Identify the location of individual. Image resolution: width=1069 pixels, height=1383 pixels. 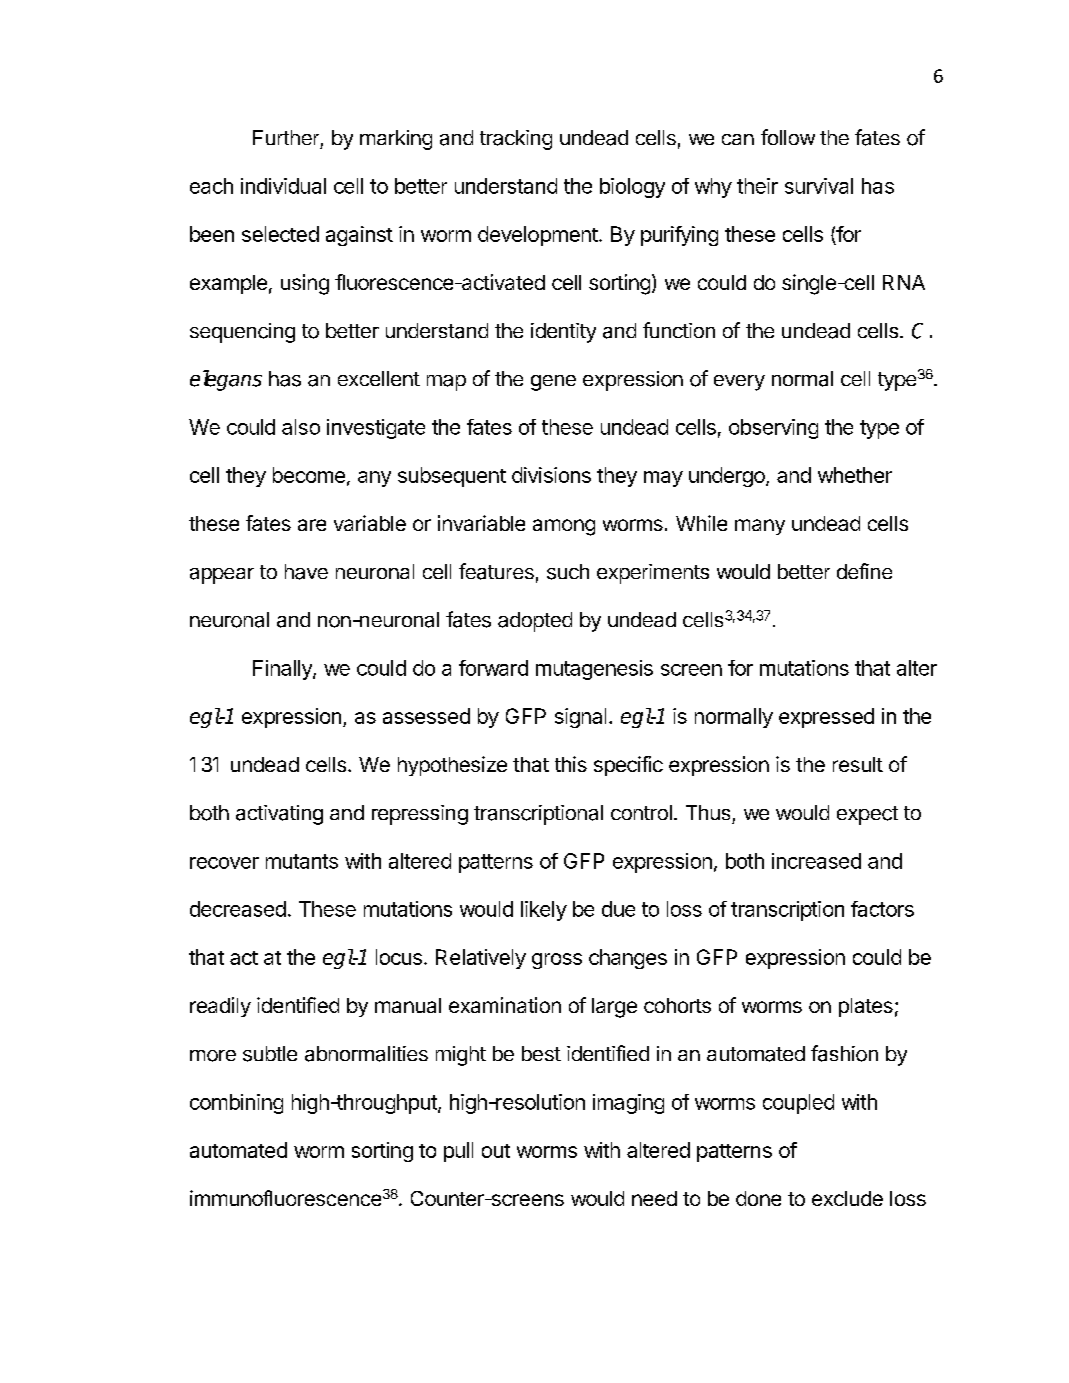
(283, 186).
